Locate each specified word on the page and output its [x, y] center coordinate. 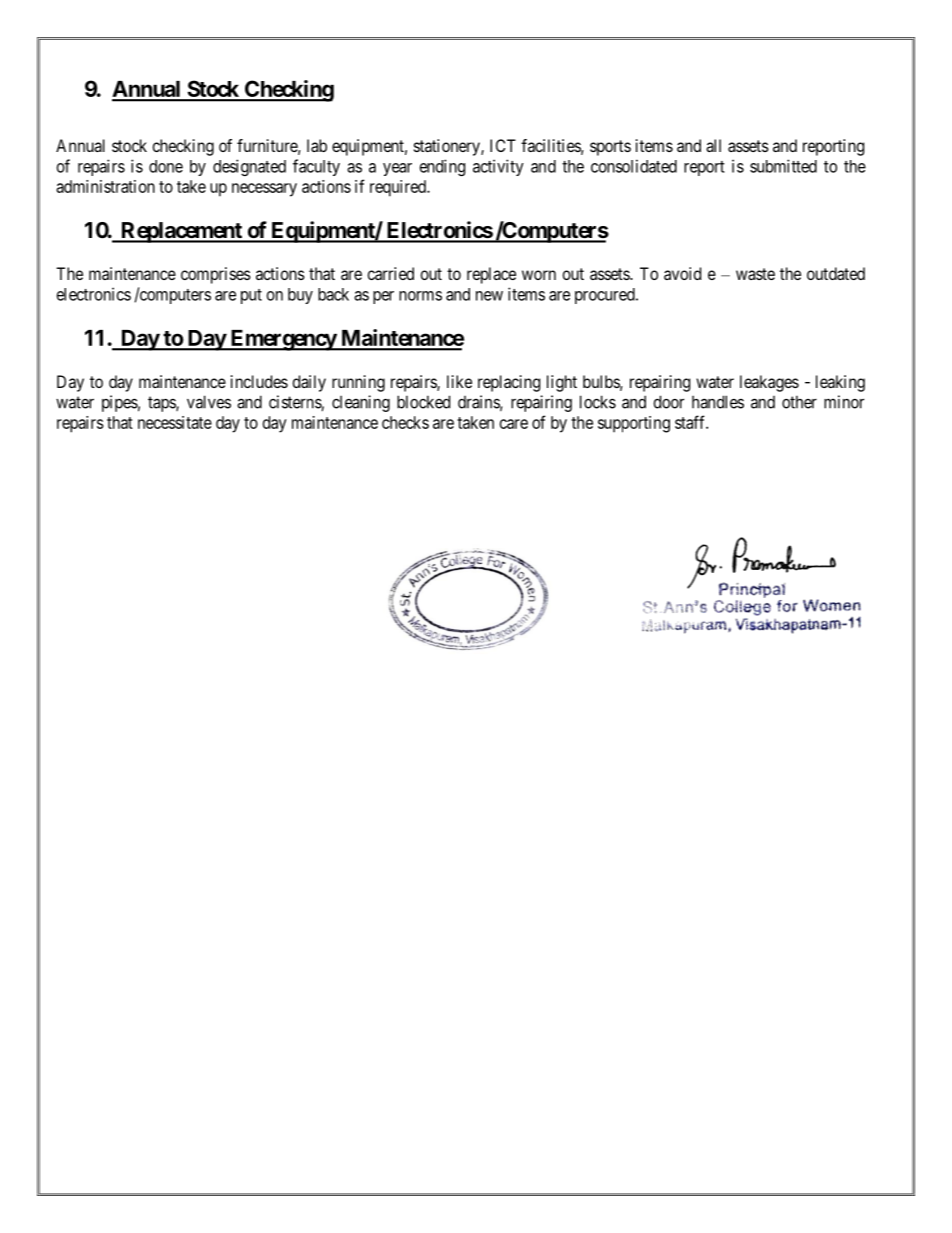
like [459, 381]
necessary [264, 190]
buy [300, 296]
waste [755, 274]
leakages [769, 383]
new [489, 296]
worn [539, 275]
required [399, 188]
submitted [783, 166]
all [713, 145]
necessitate [175, 422]
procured [606, 296]
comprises [216, 275]
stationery [448, 147]
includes [259, 381]
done [166, 166]
